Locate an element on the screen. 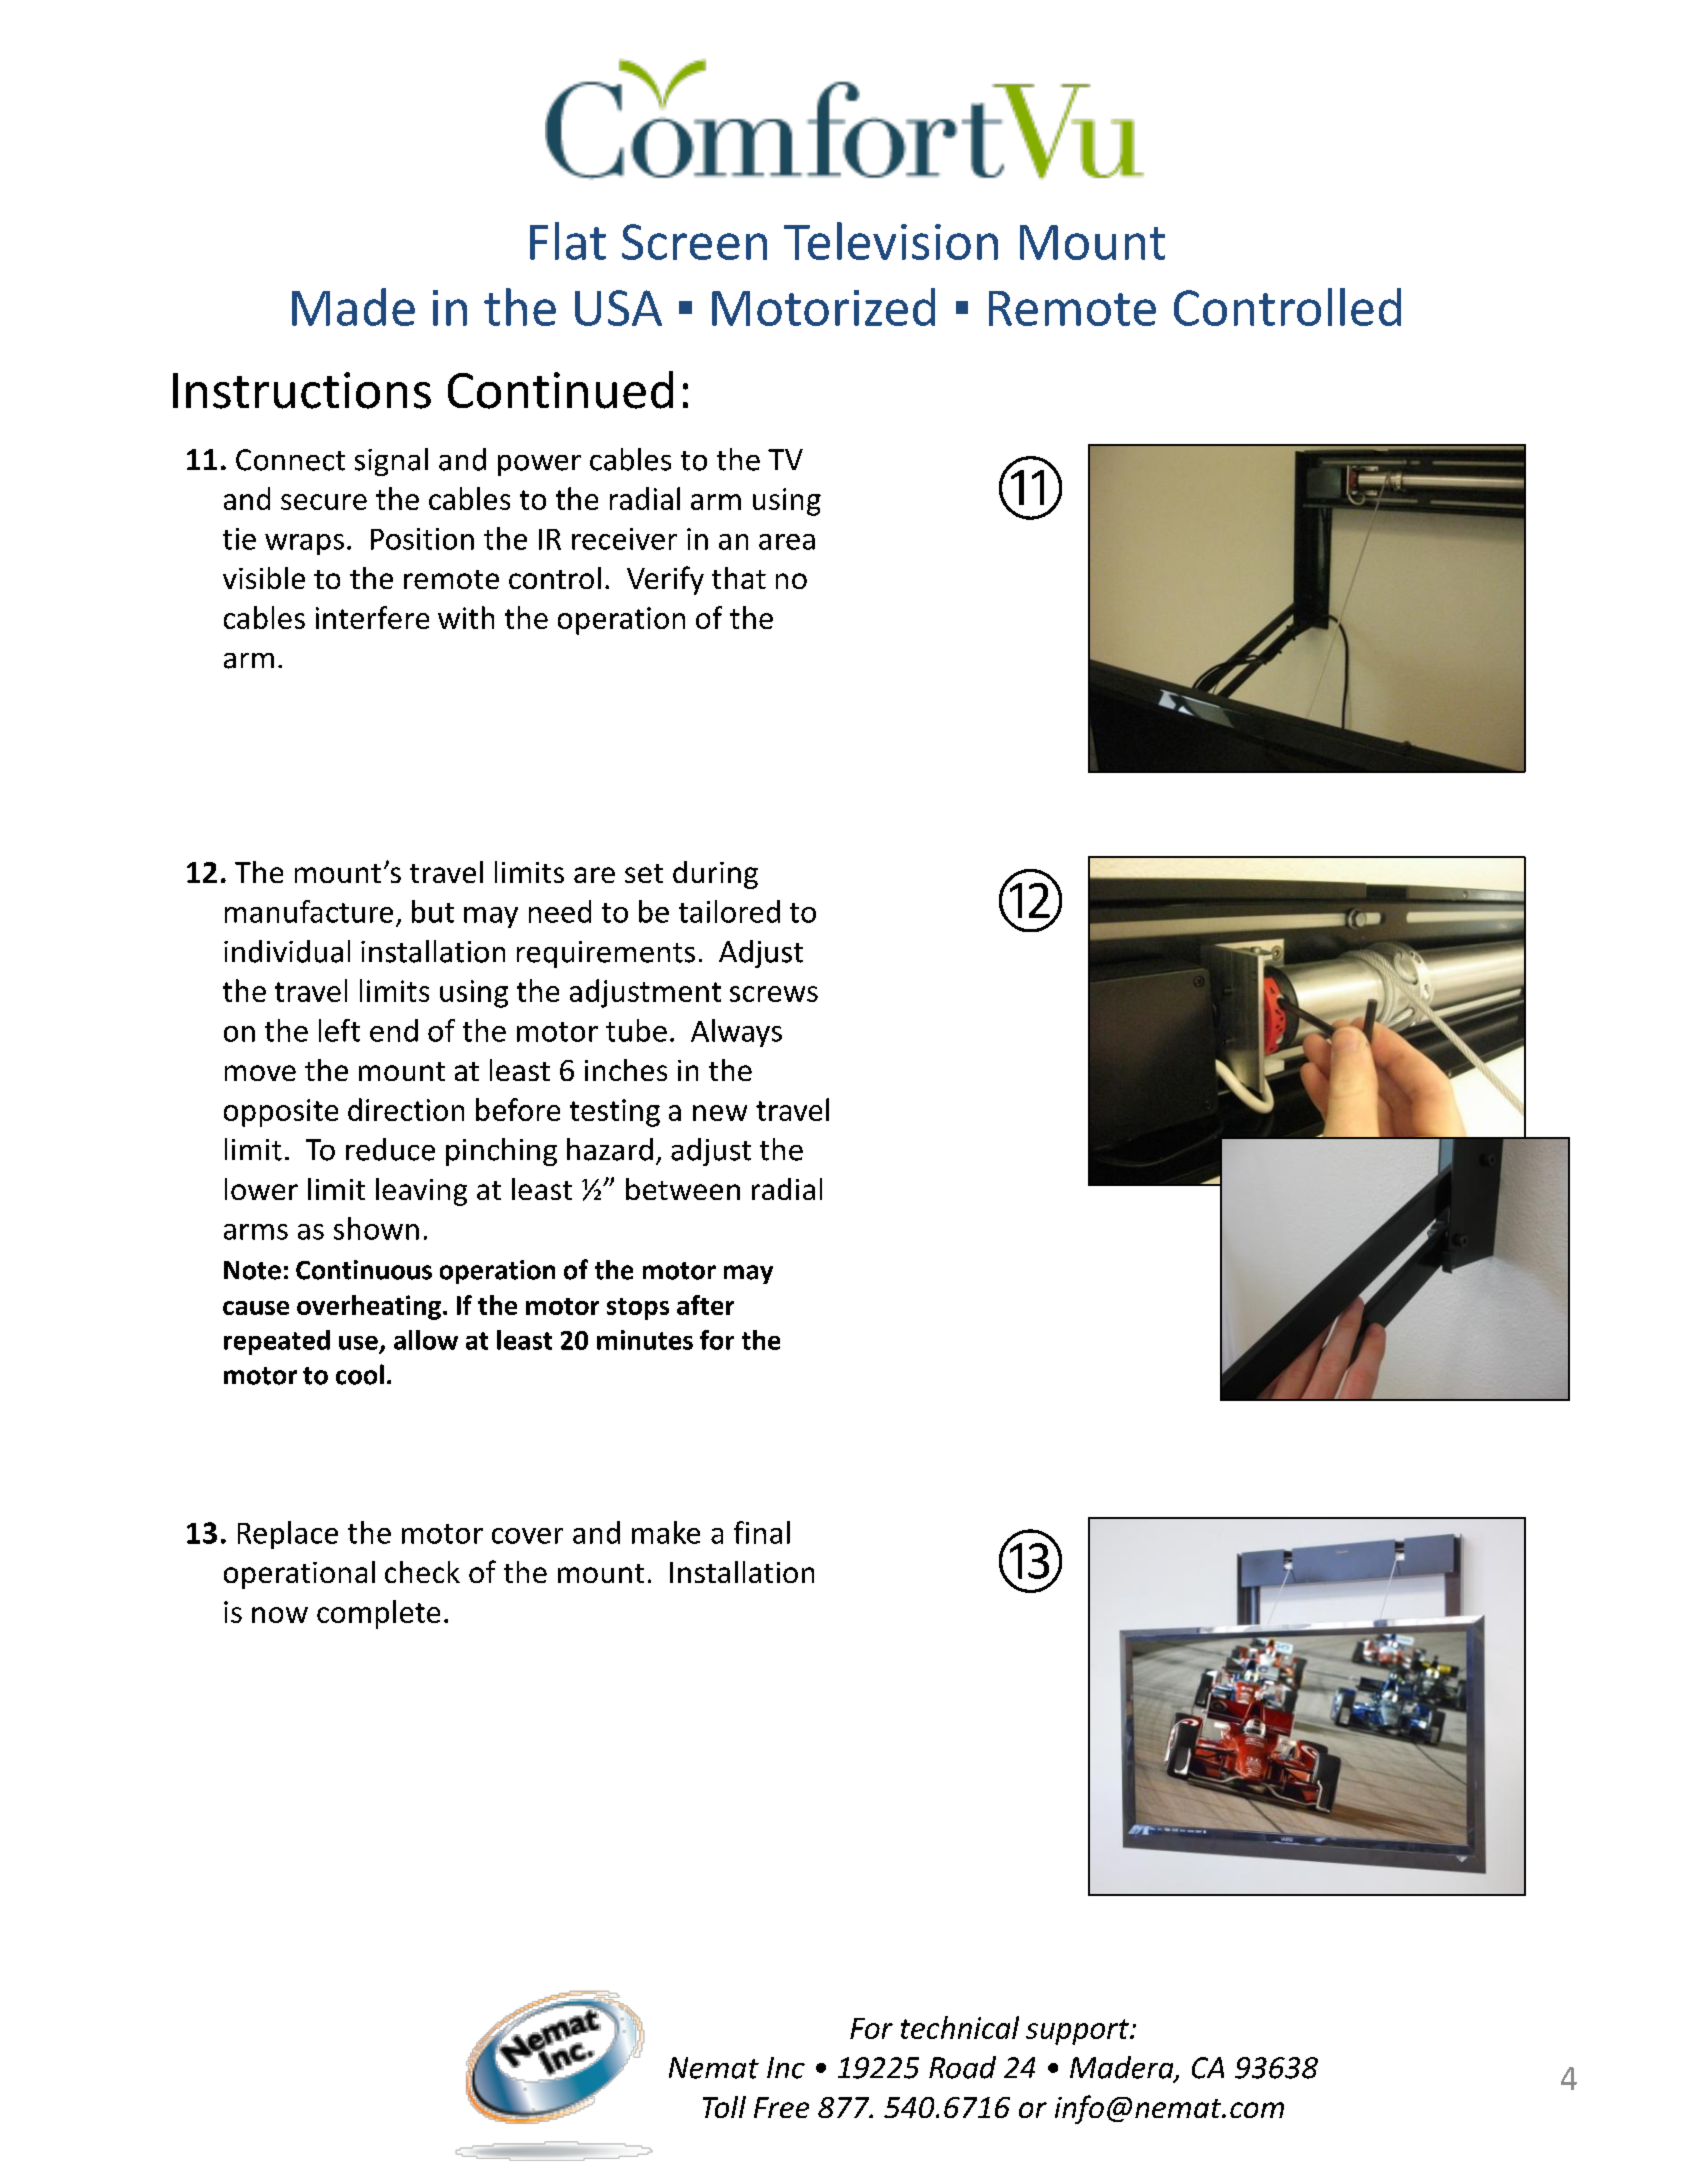 The width and height of the screenshot is (1684, 2179). minutes is located at coordinates (645, 1340).
